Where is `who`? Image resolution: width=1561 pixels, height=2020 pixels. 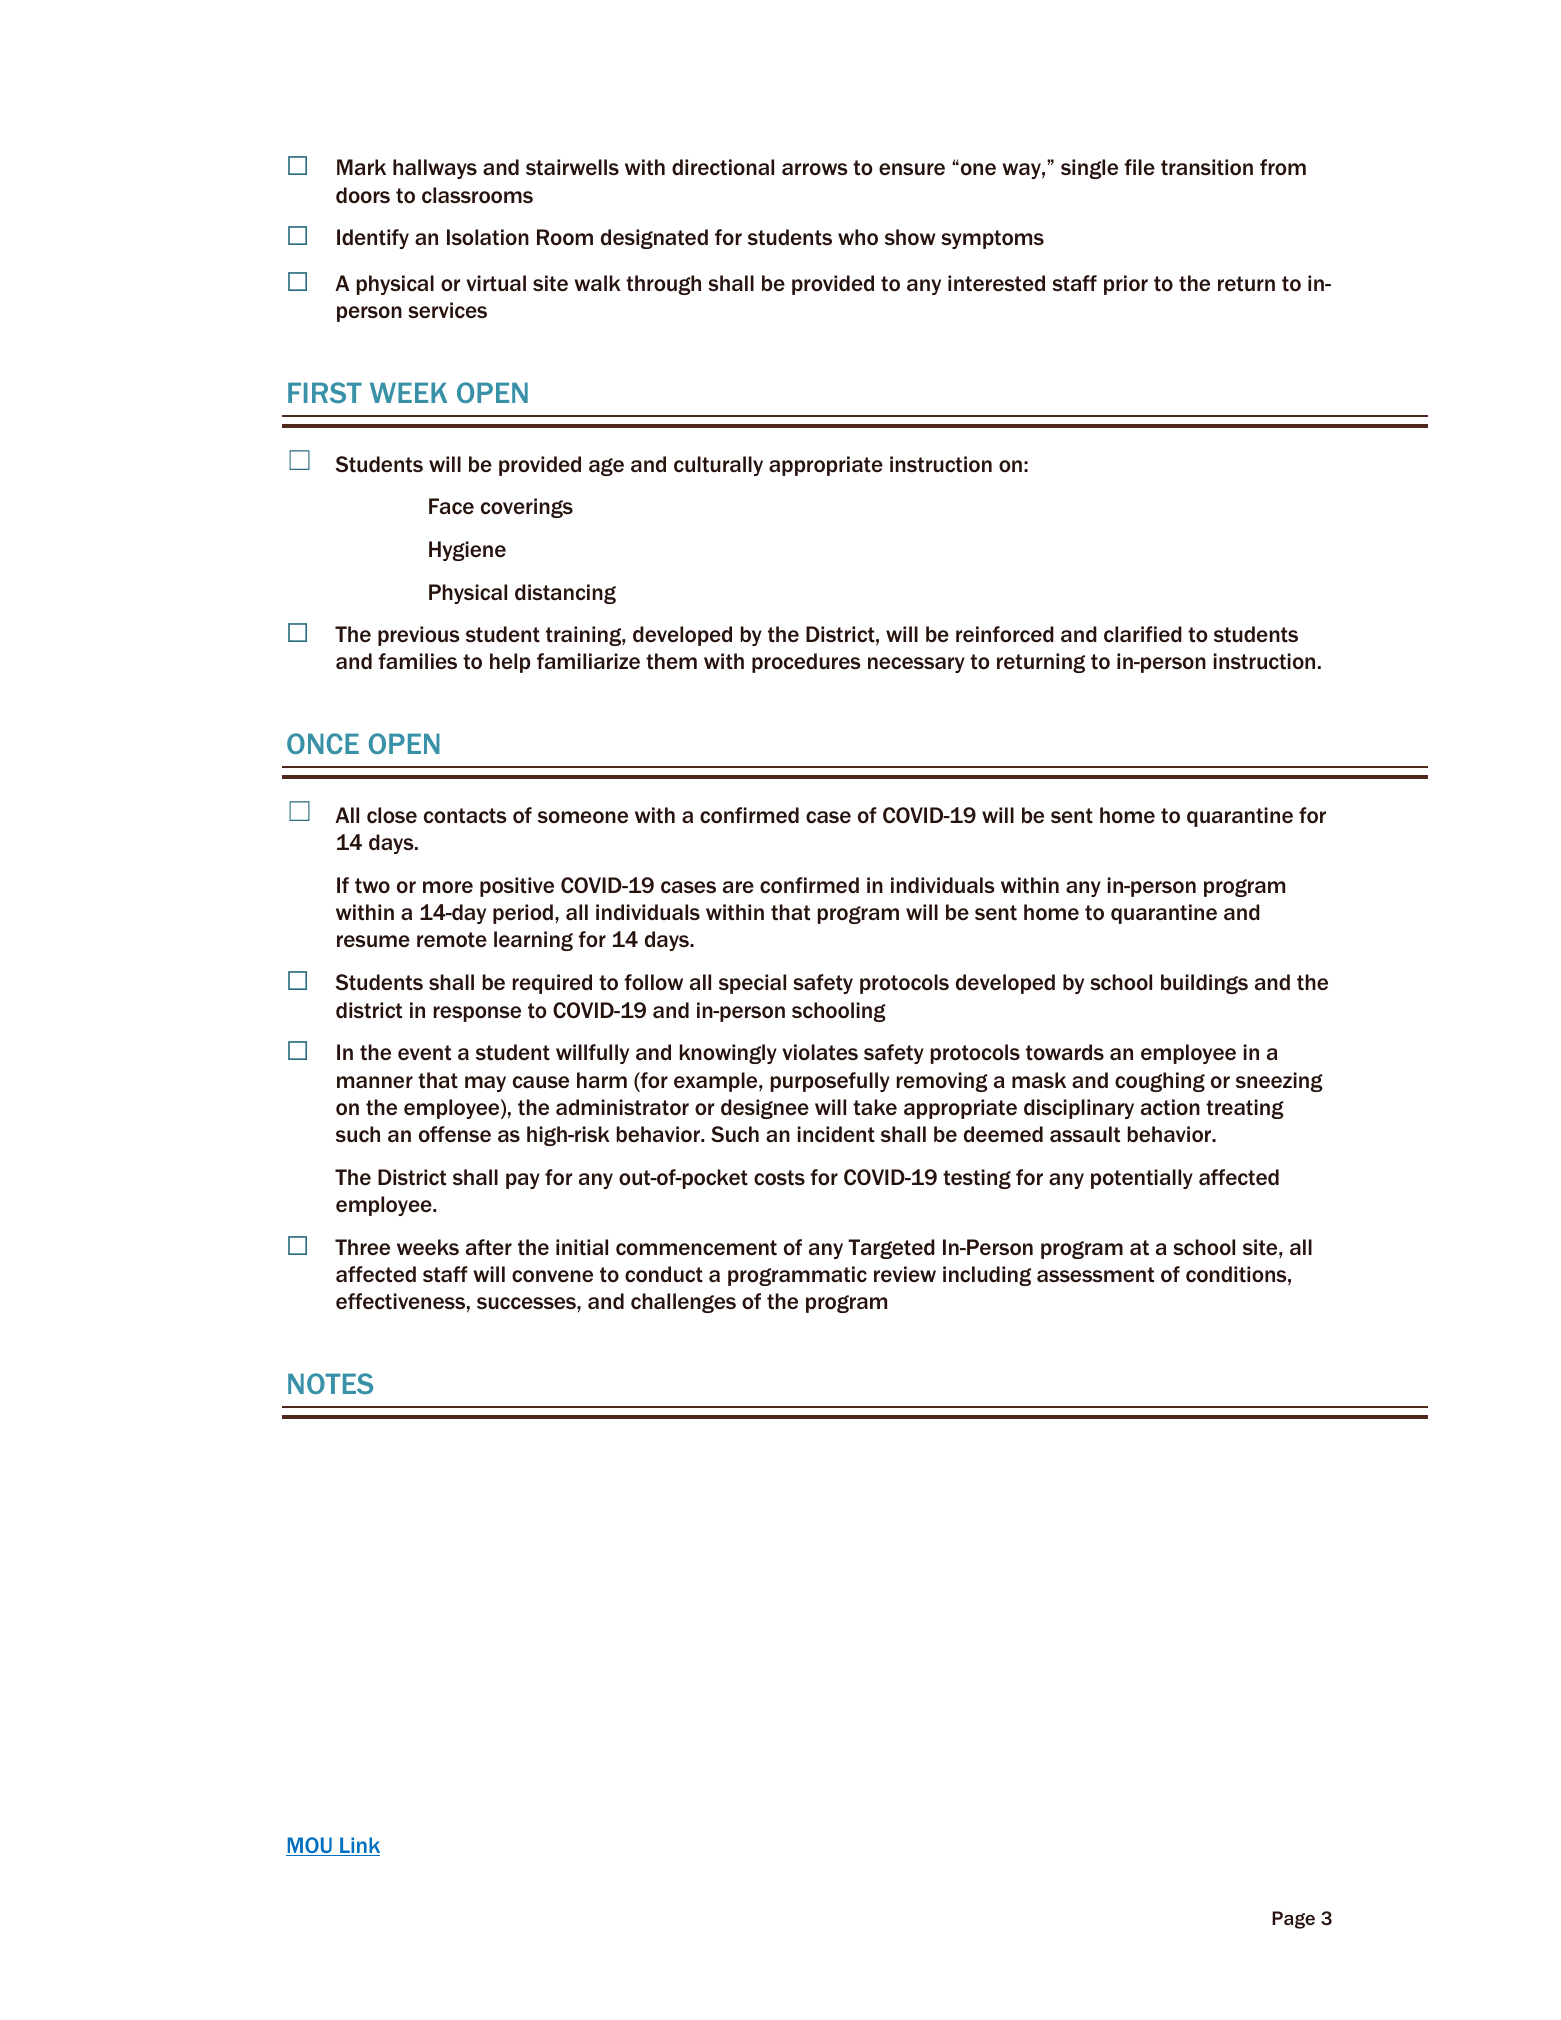
who is located at coordinates (858, 237).
